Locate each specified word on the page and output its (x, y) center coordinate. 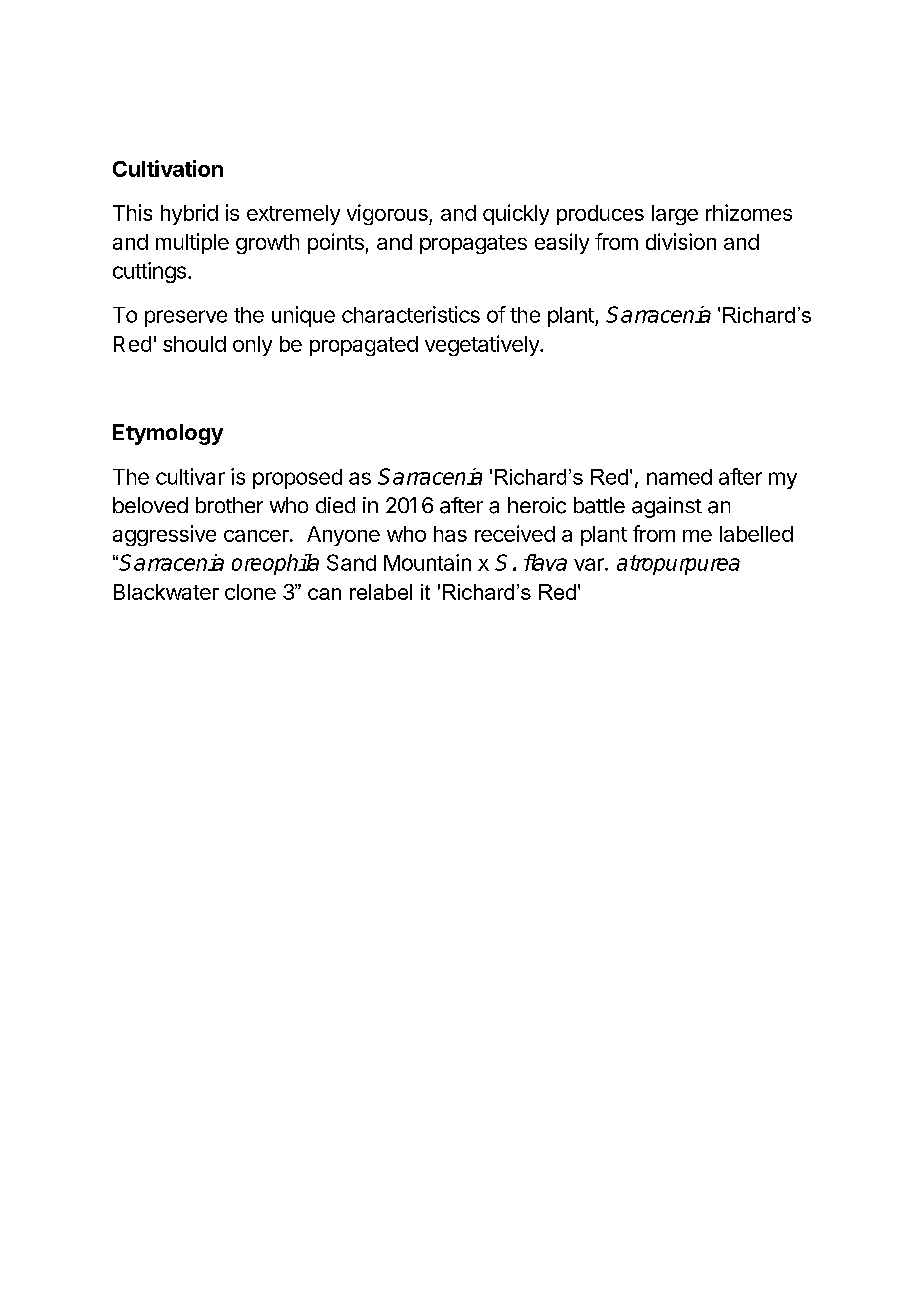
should (194, 344)
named (679, 477)
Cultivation (168, 168)
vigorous (388, 214)
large (675, 215)
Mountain (427, 562)
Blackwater (166, 592)
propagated (364, 346)
